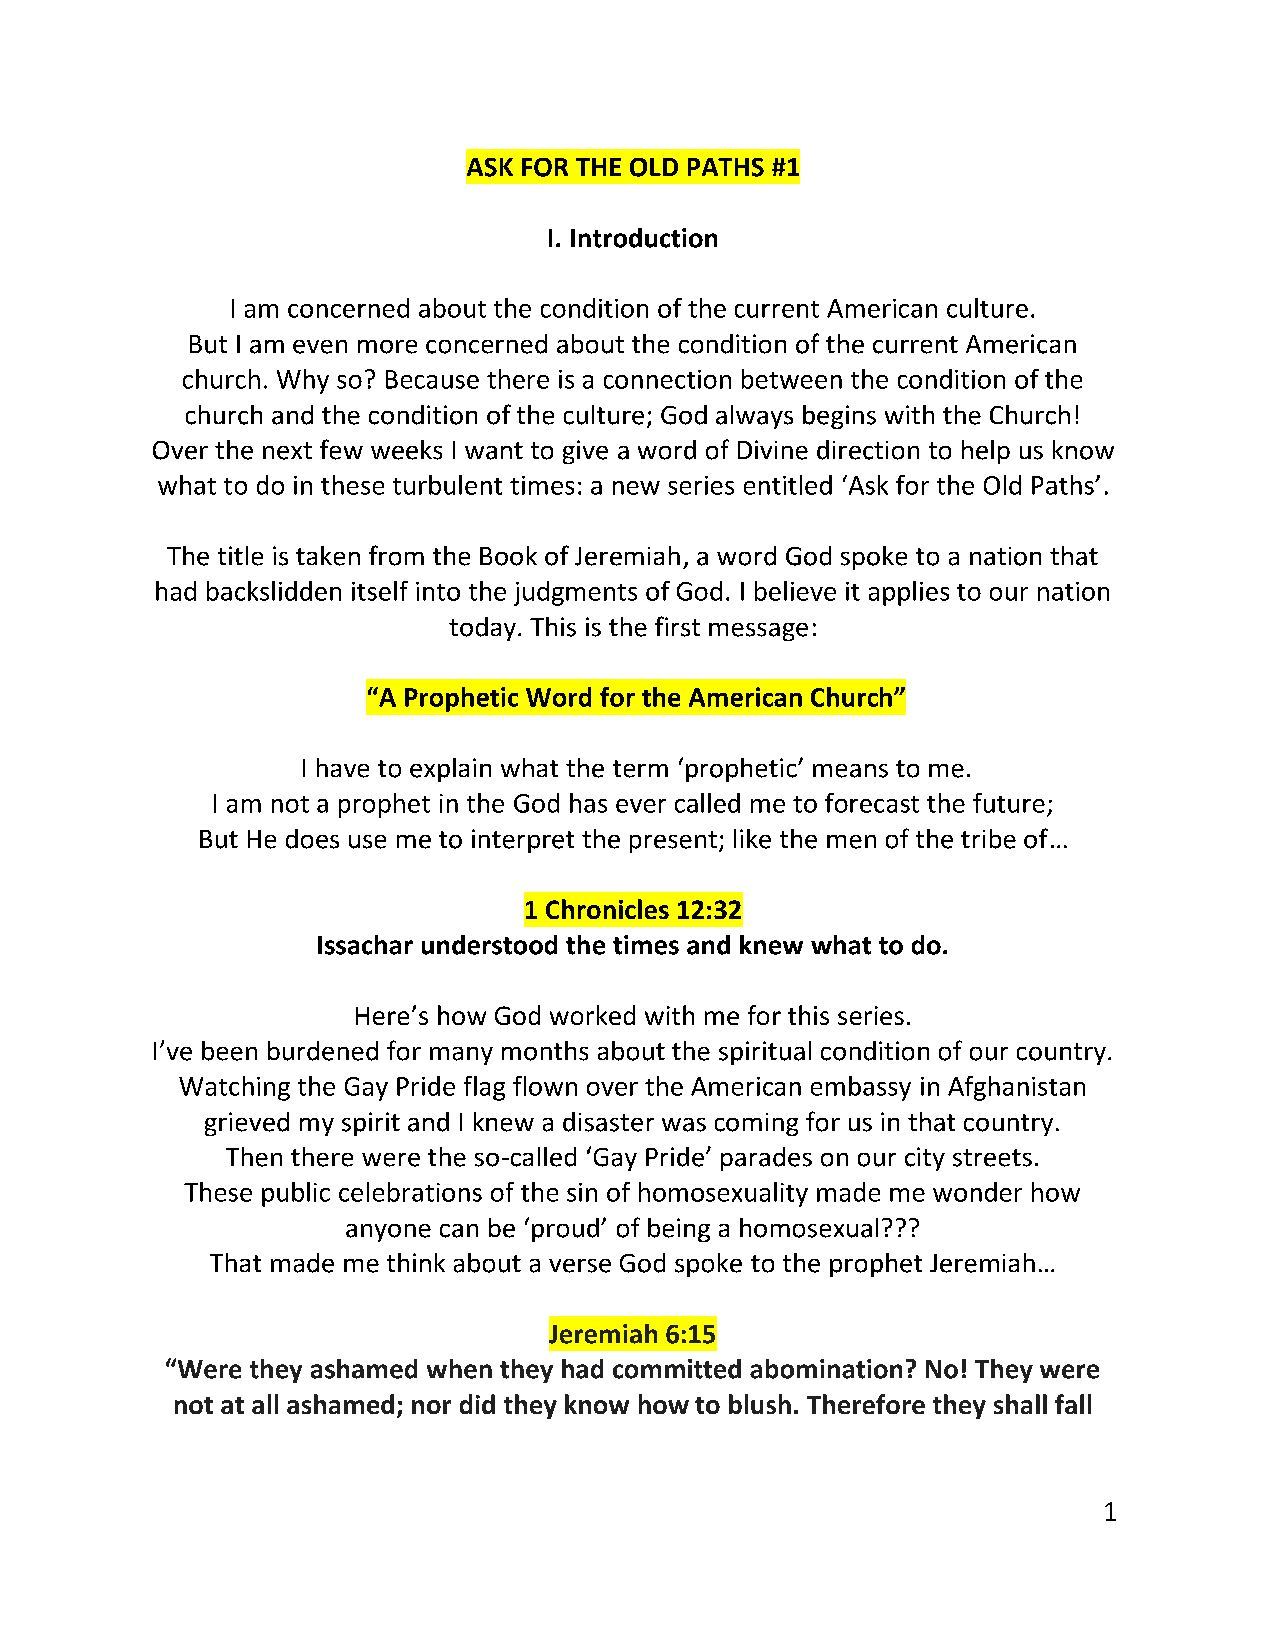 The width and height of the image is (1266, 1638). What do you see at coordinates (431, 1407) in the image?
I see `nor` at bounding box center [431, 1407].
